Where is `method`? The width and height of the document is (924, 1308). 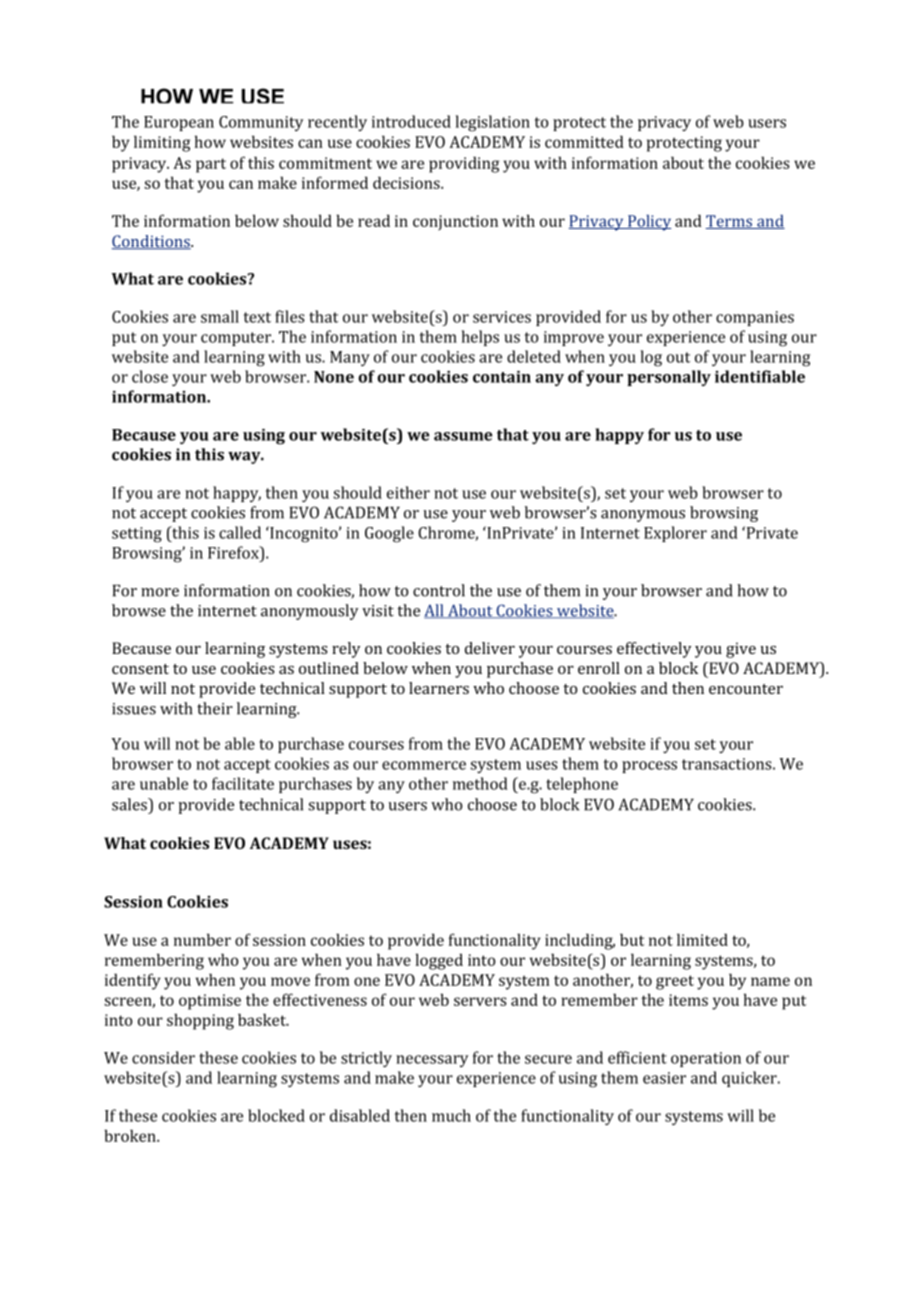 method is located at coordinates (480, 783).
